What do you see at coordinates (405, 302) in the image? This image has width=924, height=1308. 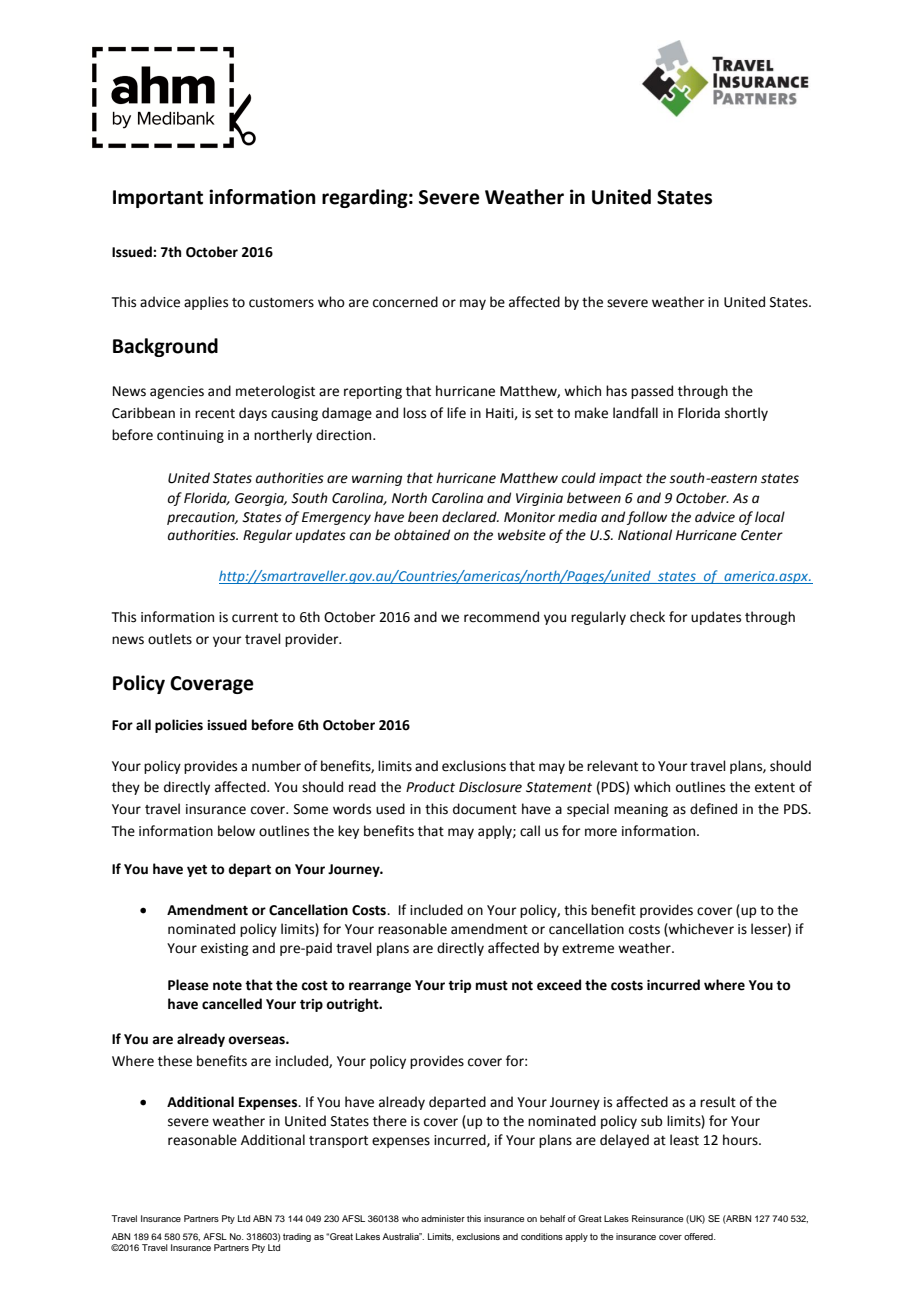 I see `concerned` at bounding box center [405, 302].
